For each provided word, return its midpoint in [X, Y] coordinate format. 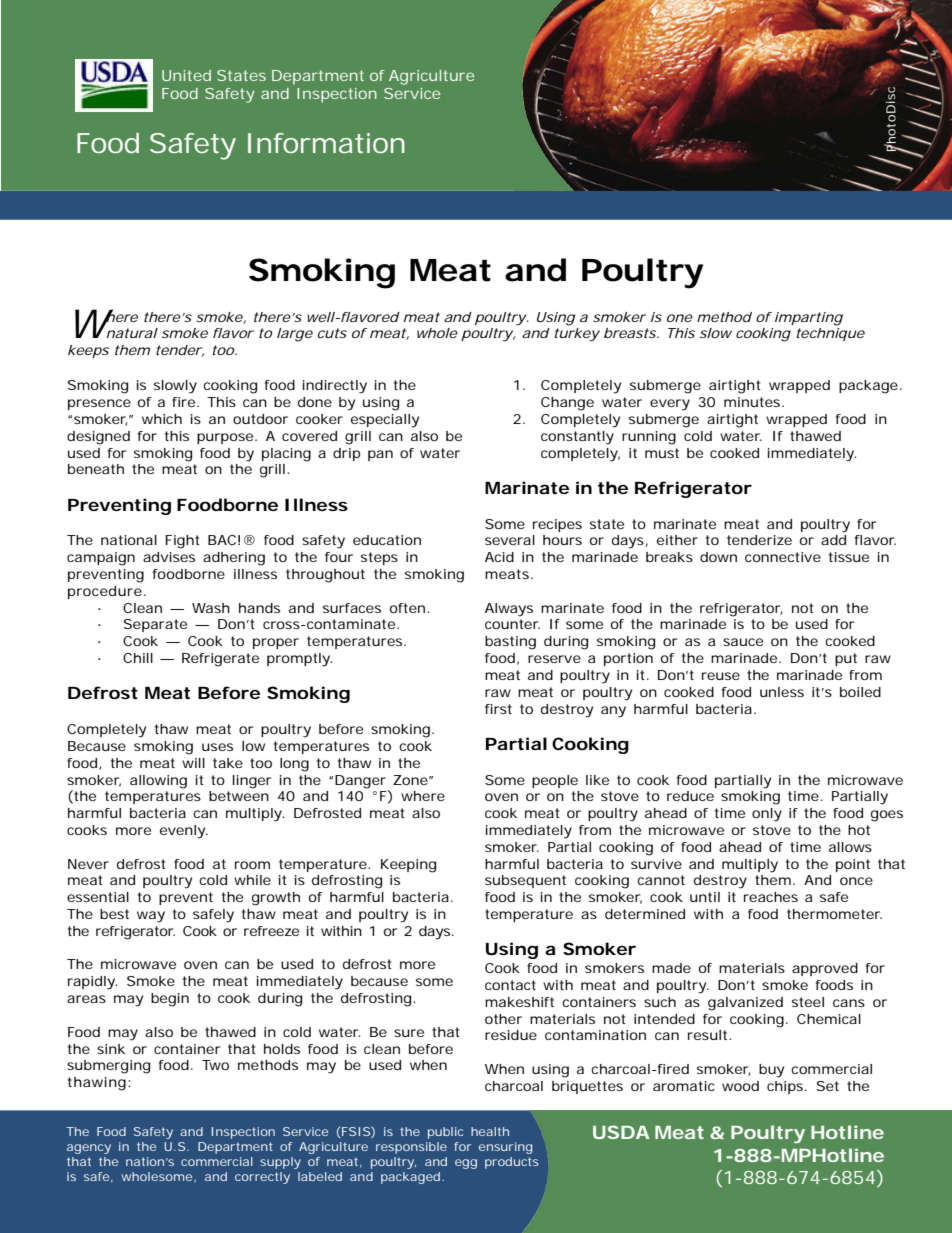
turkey [577, 335]
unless [782, 692]
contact [510, 985]
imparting [809, 319]
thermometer [834, 914]
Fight [183, 542]
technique [831, 334]
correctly [262, 1178]
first [498, 709]
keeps [88, 351]
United [186, 75]
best [114, 914]
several [510, 540]
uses [217, 747]
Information [326, 143]
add [833, 540]
